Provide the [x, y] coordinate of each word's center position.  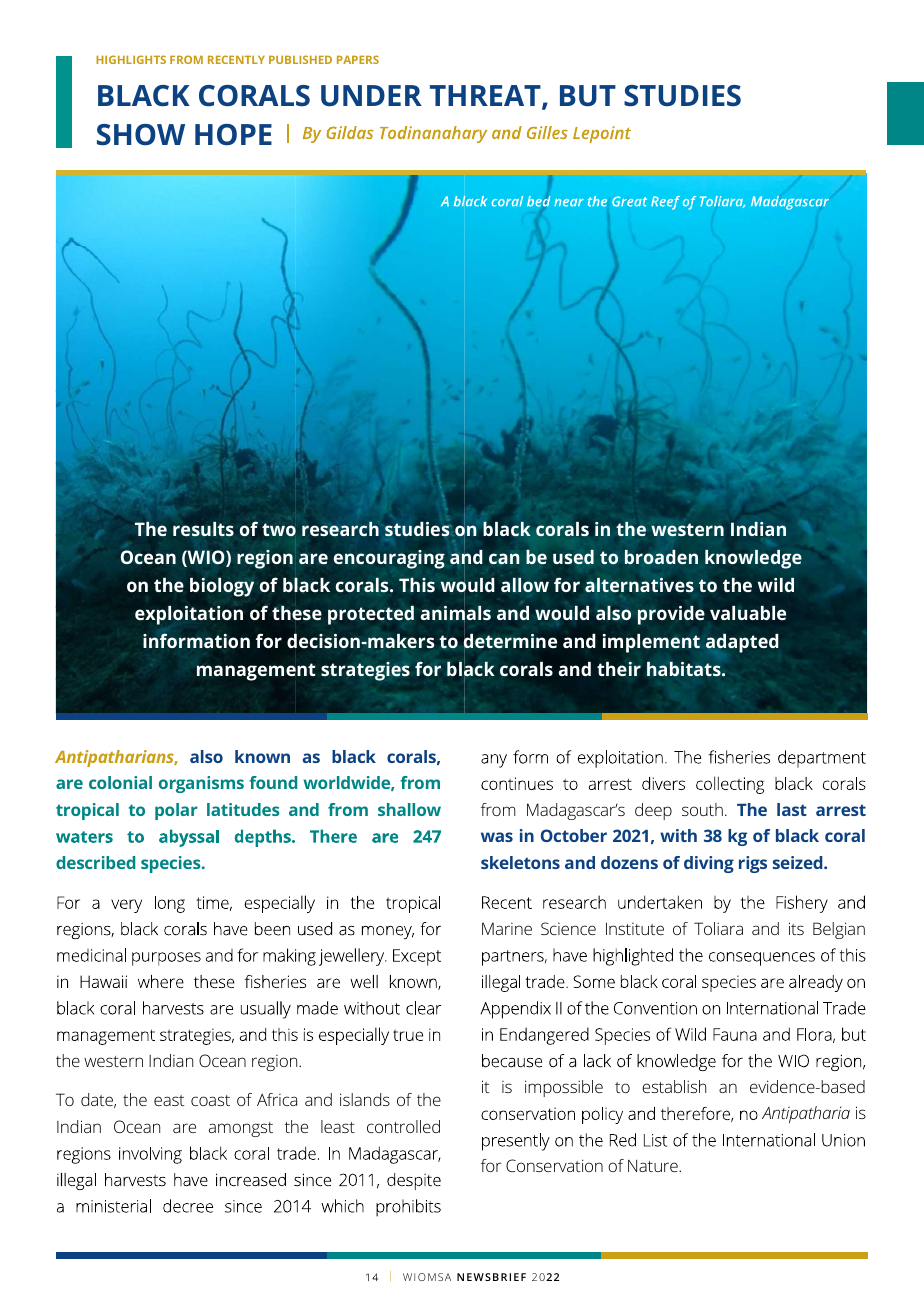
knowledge [753, 559]
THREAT [486, 97]
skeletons [520, 862]
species [172, 864]
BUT [588, 95]
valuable [748, 613]
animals [456, 614]
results [203, 529]
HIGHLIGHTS [131, 59]
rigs [753, 864]
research [340, 529]
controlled [403, 1126]
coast [210, 1100]
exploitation [189, 615]
